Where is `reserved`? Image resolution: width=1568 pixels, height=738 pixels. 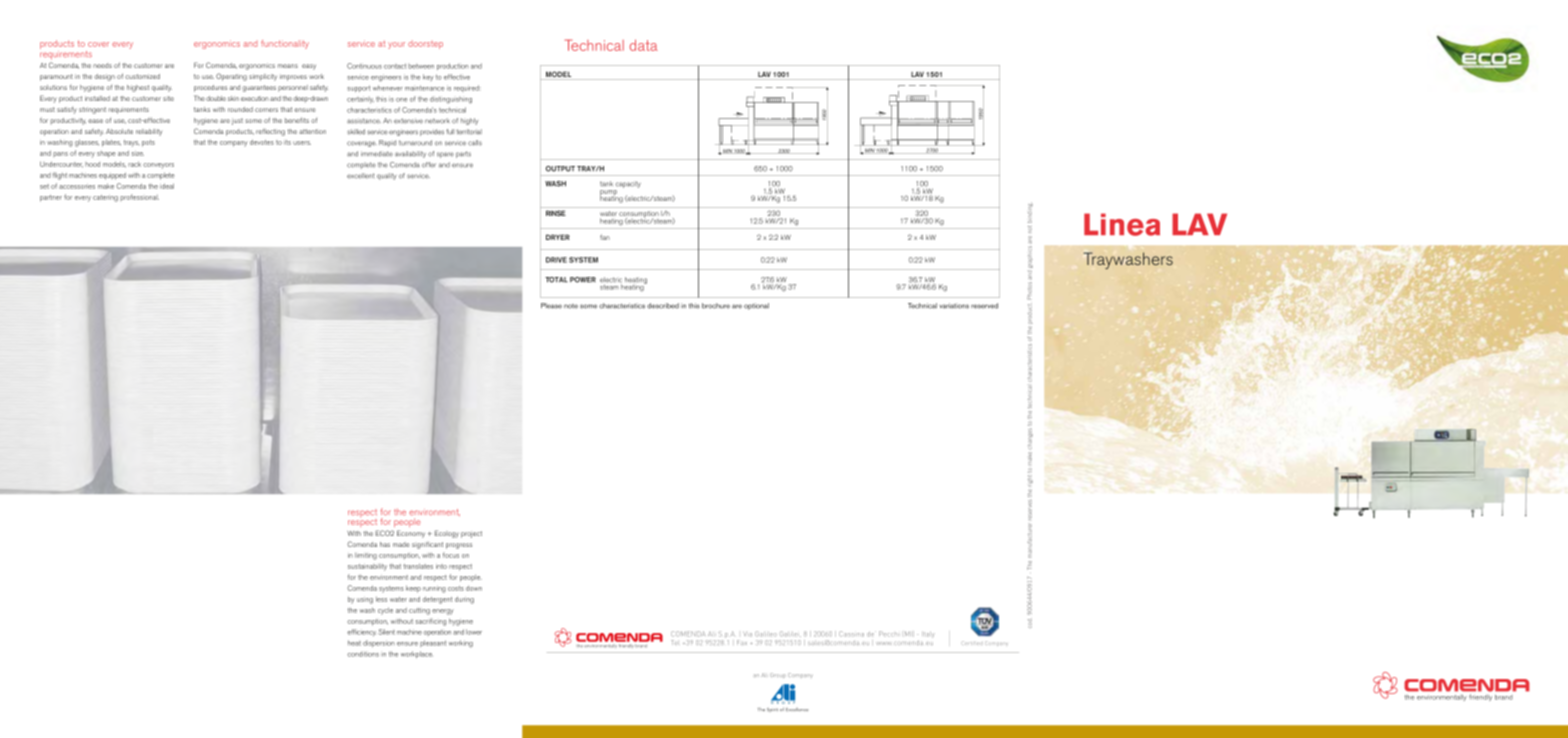
reserved is located at coordinates (984, 306).
